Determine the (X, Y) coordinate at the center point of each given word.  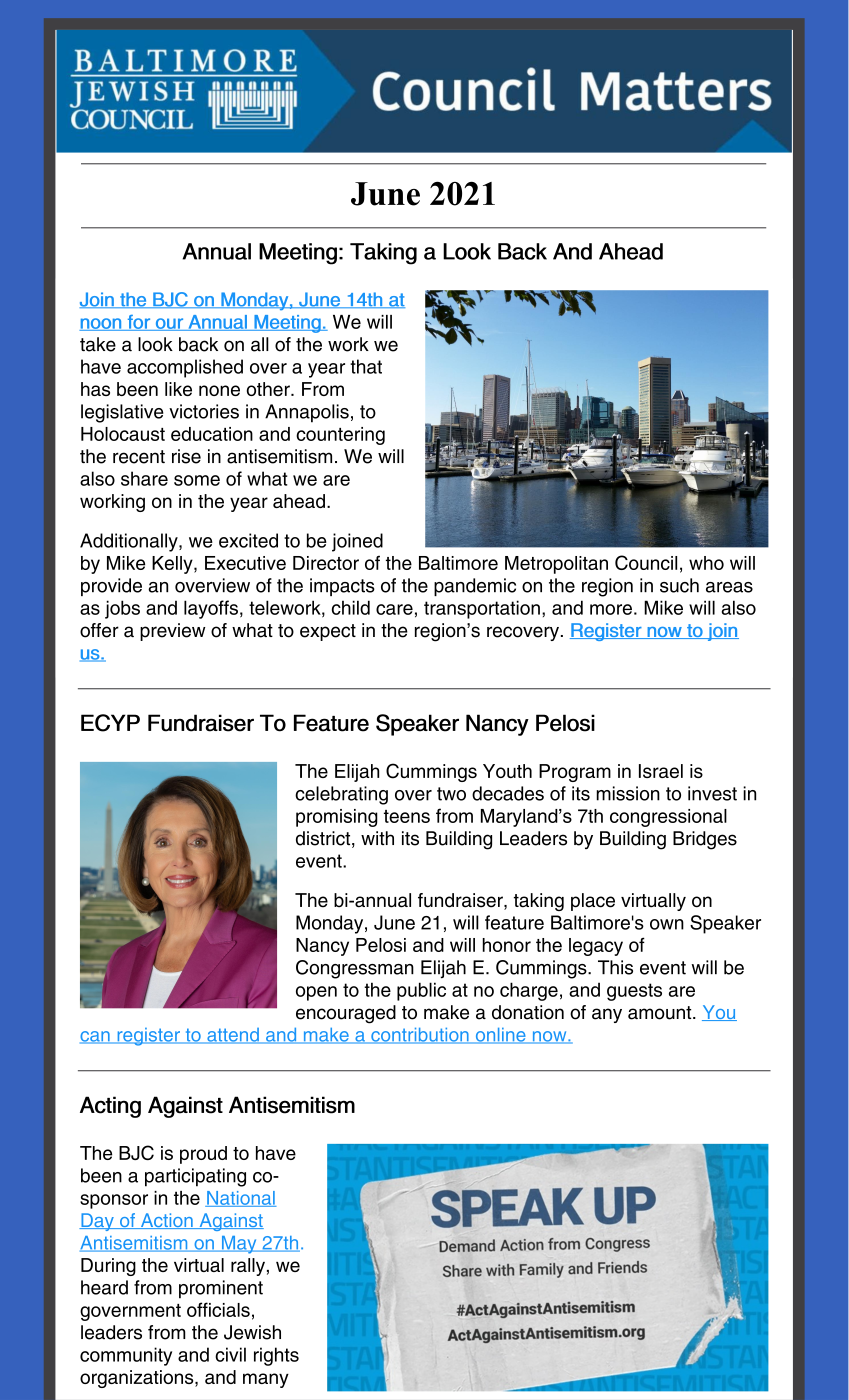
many (266, 1380)
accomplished (185, 368)
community (126, 1356)
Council (646, 562)
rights (276, 1356)
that (366, 366)
